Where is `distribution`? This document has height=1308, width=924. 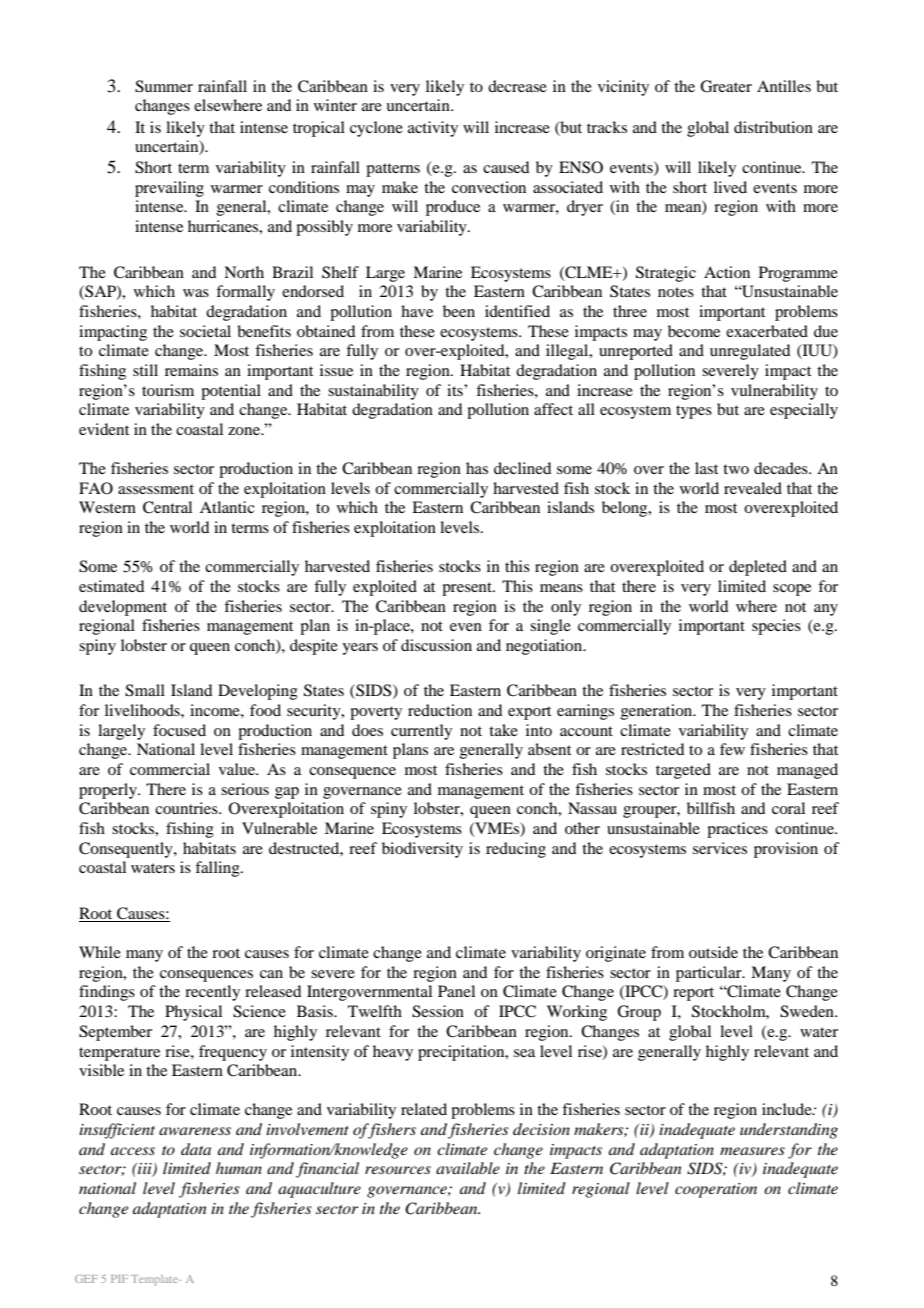
distribution is located at coordinates (773, 127).
